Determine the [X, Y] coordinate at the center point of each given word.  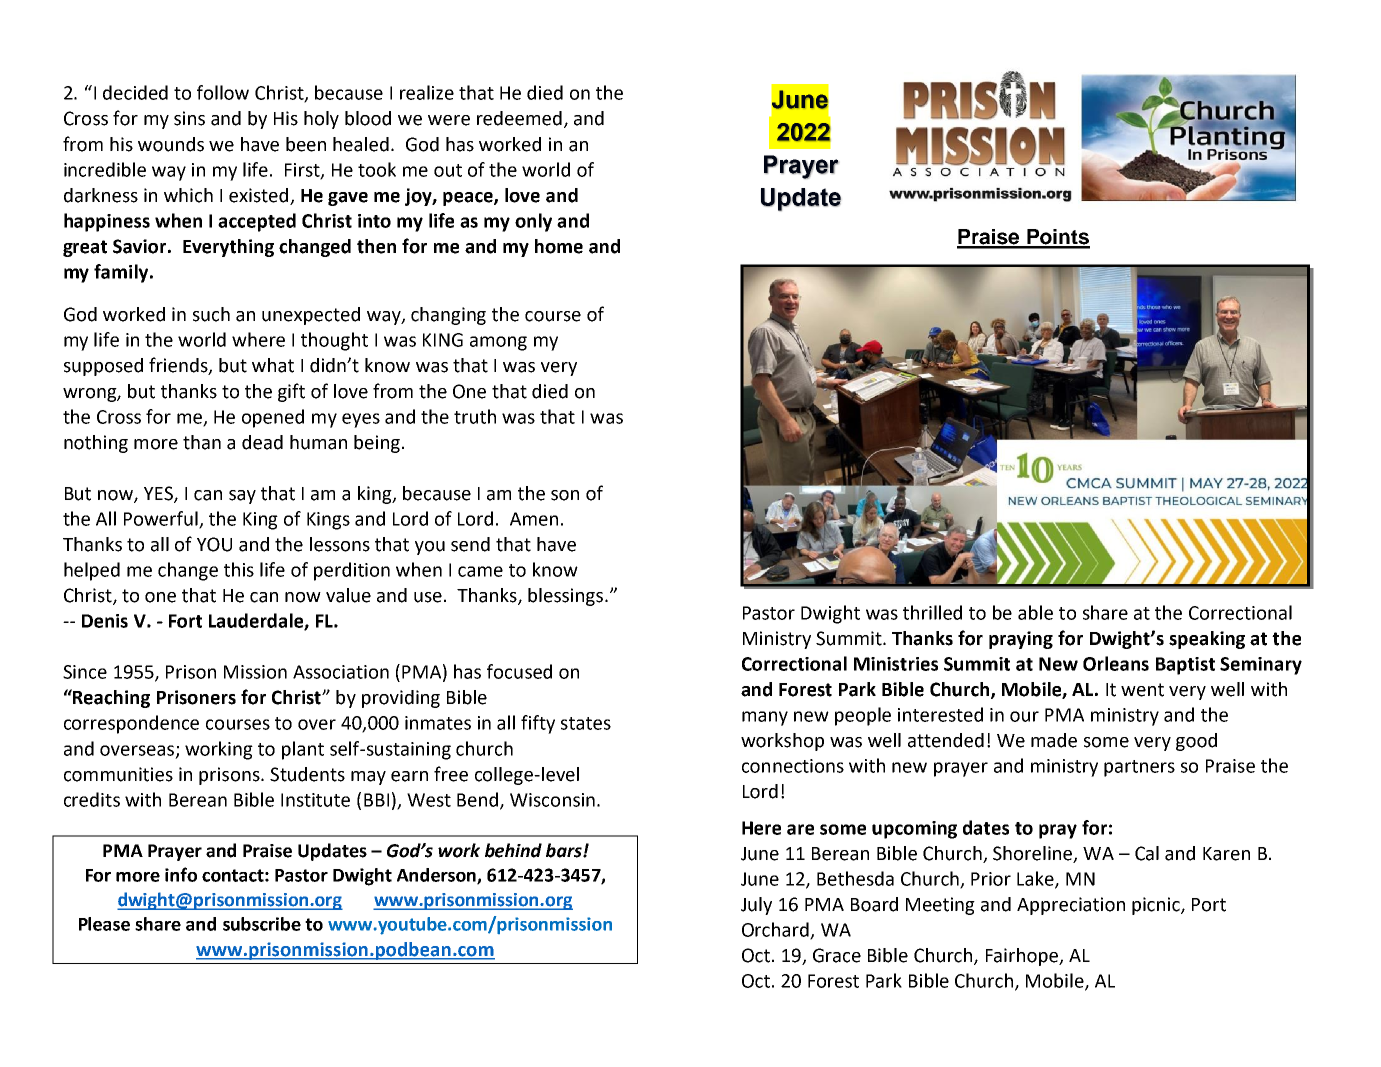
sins [189, 118]
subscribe [262, 924]
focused [519, 671]
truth [475, 416]
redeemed [519, 118]
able [1035, 612]
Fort [185, 621]
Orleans [1116, 663]
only [533, 222]
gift [291, 392]
